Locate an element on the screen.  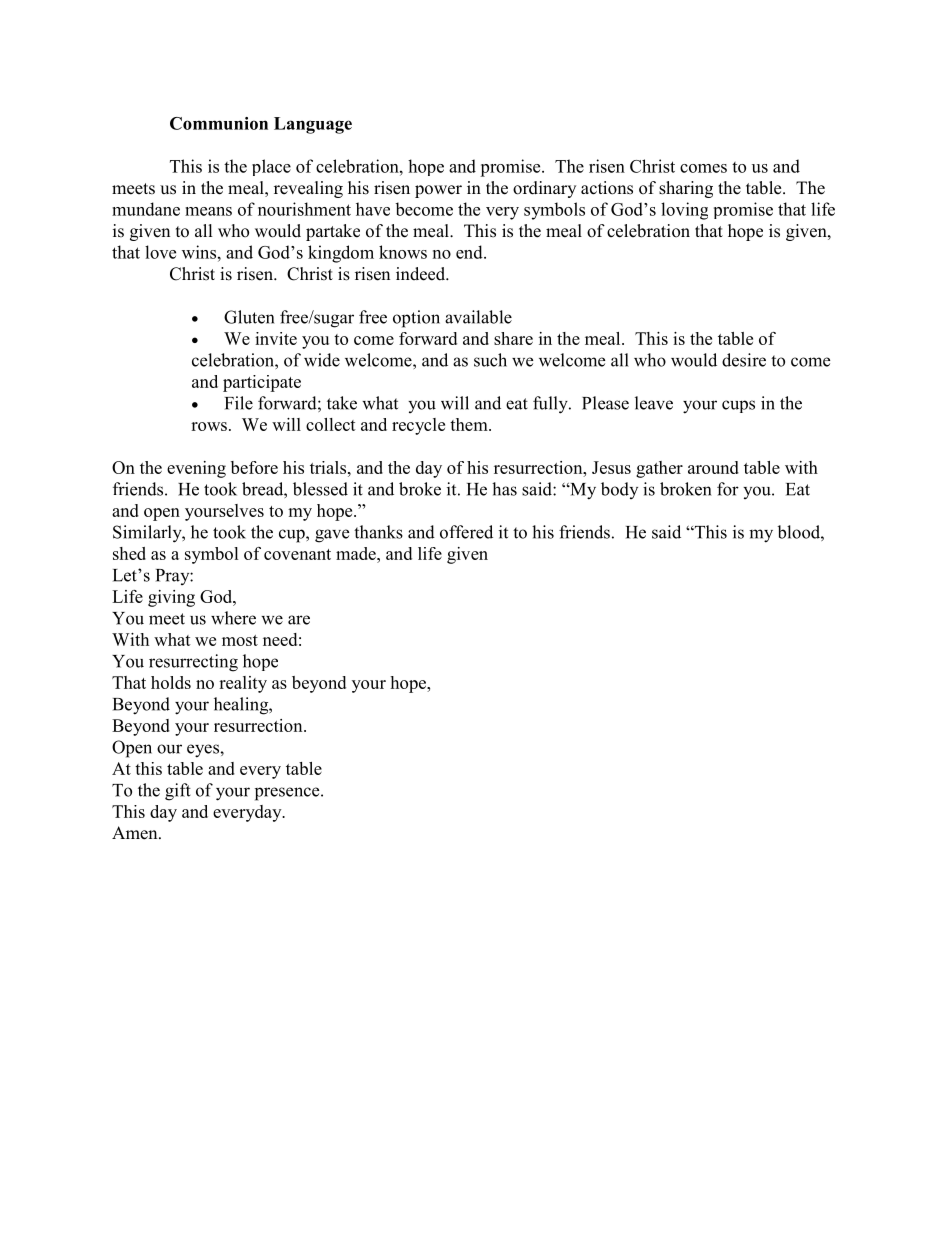
power is located at coordinates (438, 191).
